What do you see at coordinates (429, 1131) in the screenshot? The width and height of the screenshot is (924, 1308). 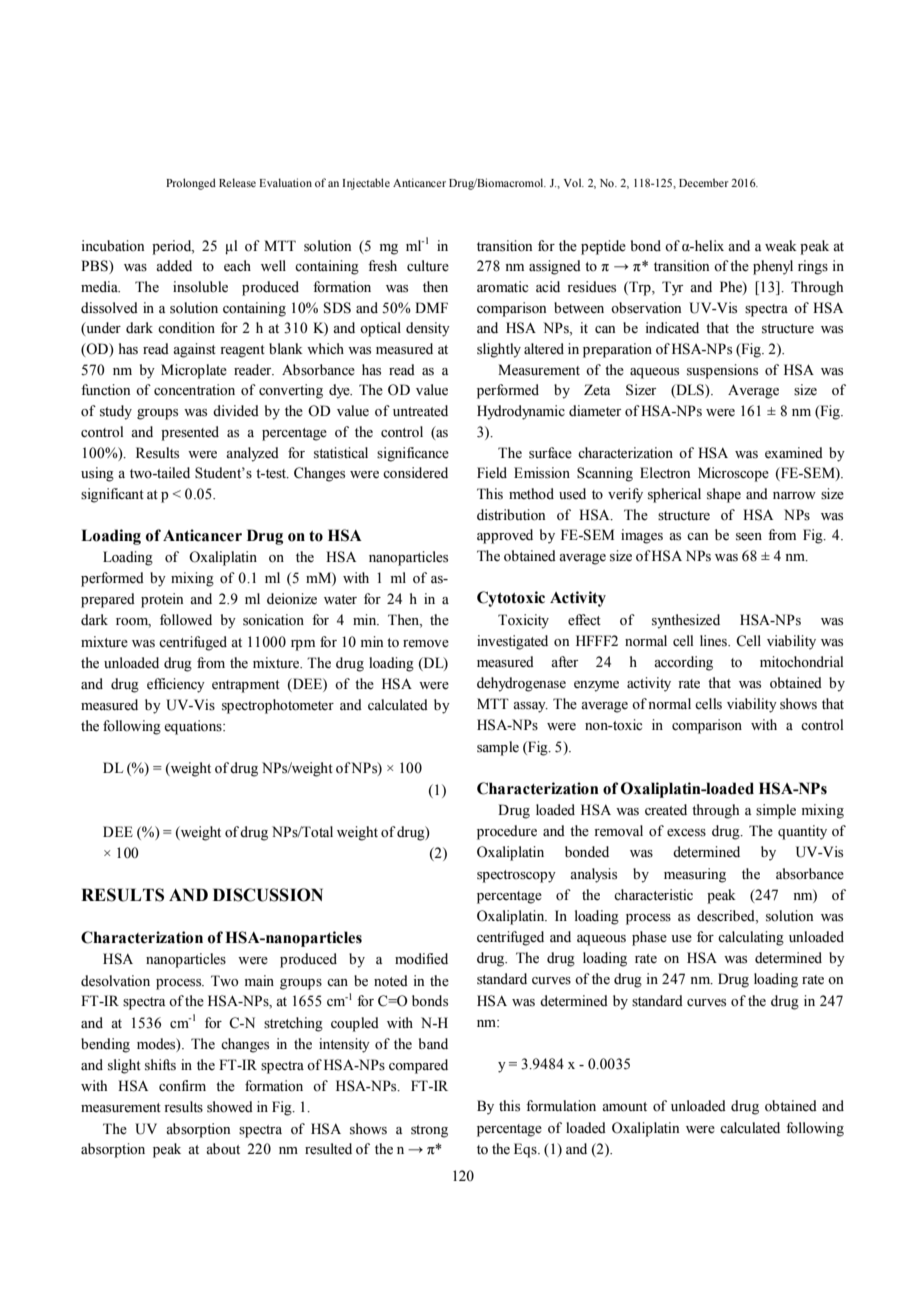 I see `strong` at bounding box center [429, 1131].
